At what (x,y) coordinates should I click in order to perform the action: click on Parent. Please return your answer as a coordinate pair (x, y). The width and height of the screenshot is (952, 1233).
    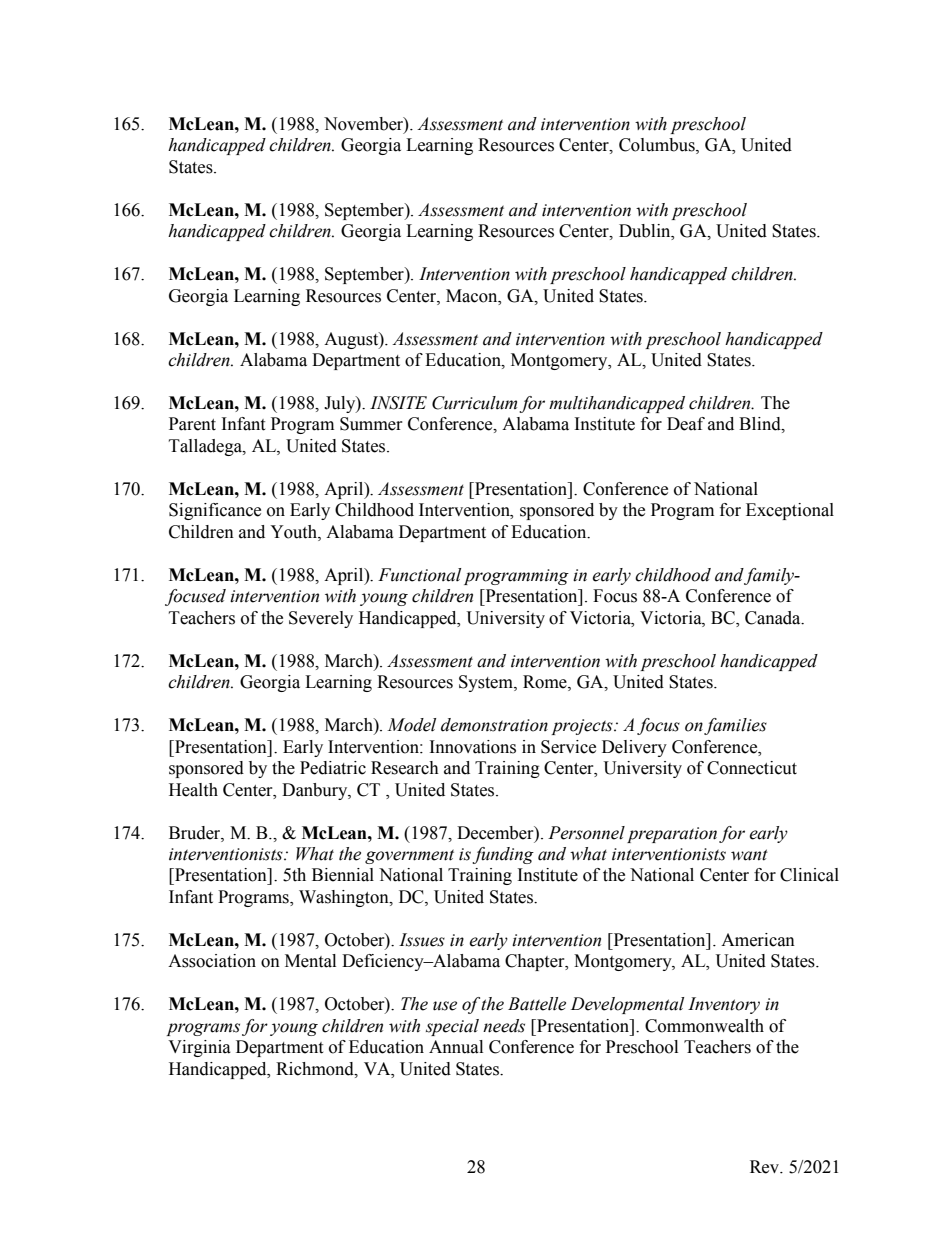
    Looking at the image, I should click on (192, 424).
